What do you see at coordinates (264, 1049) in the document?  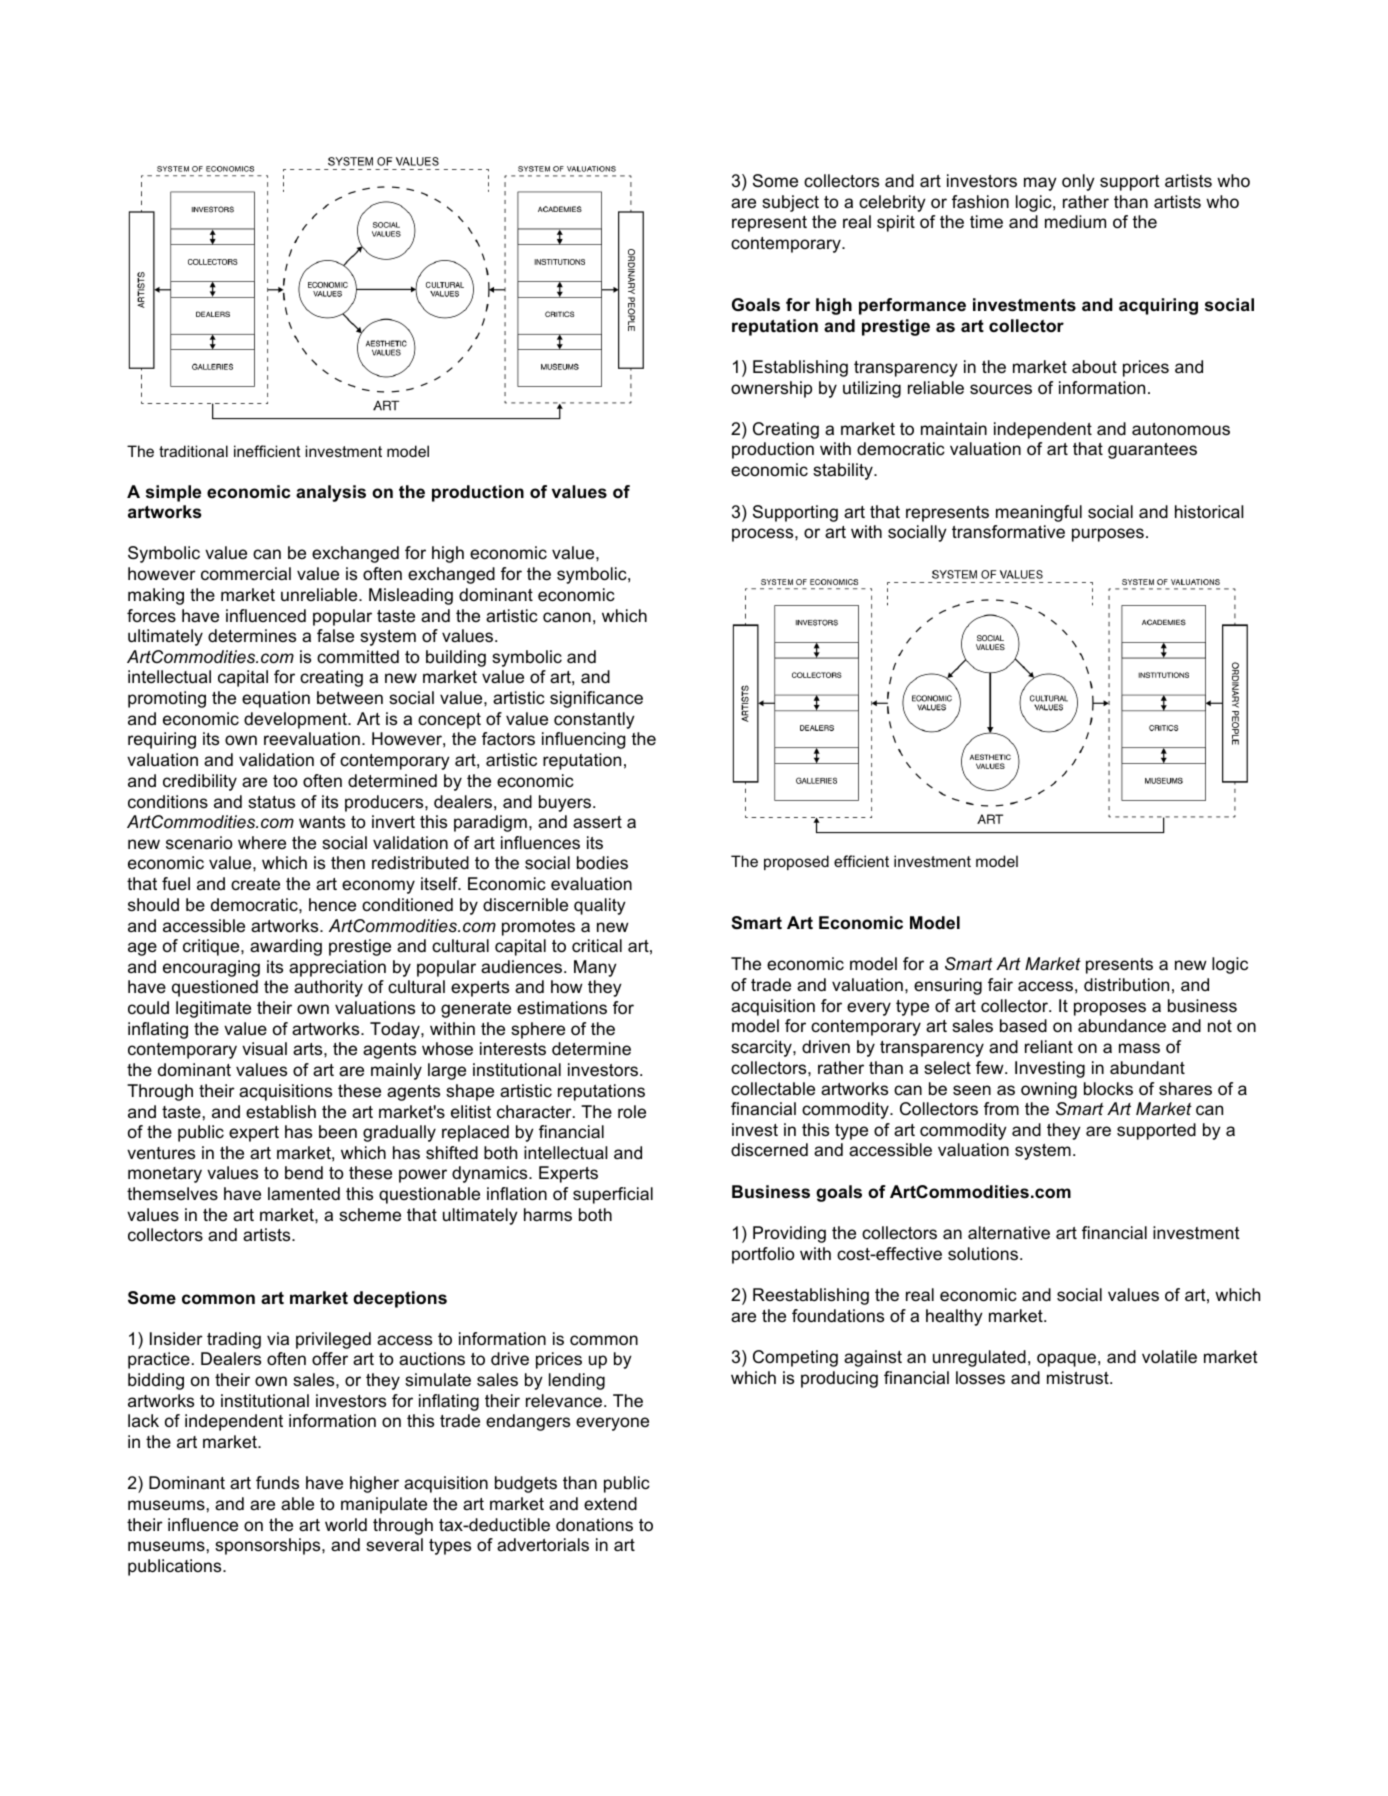 I see `visual` at bounding box center [264, 1049].
